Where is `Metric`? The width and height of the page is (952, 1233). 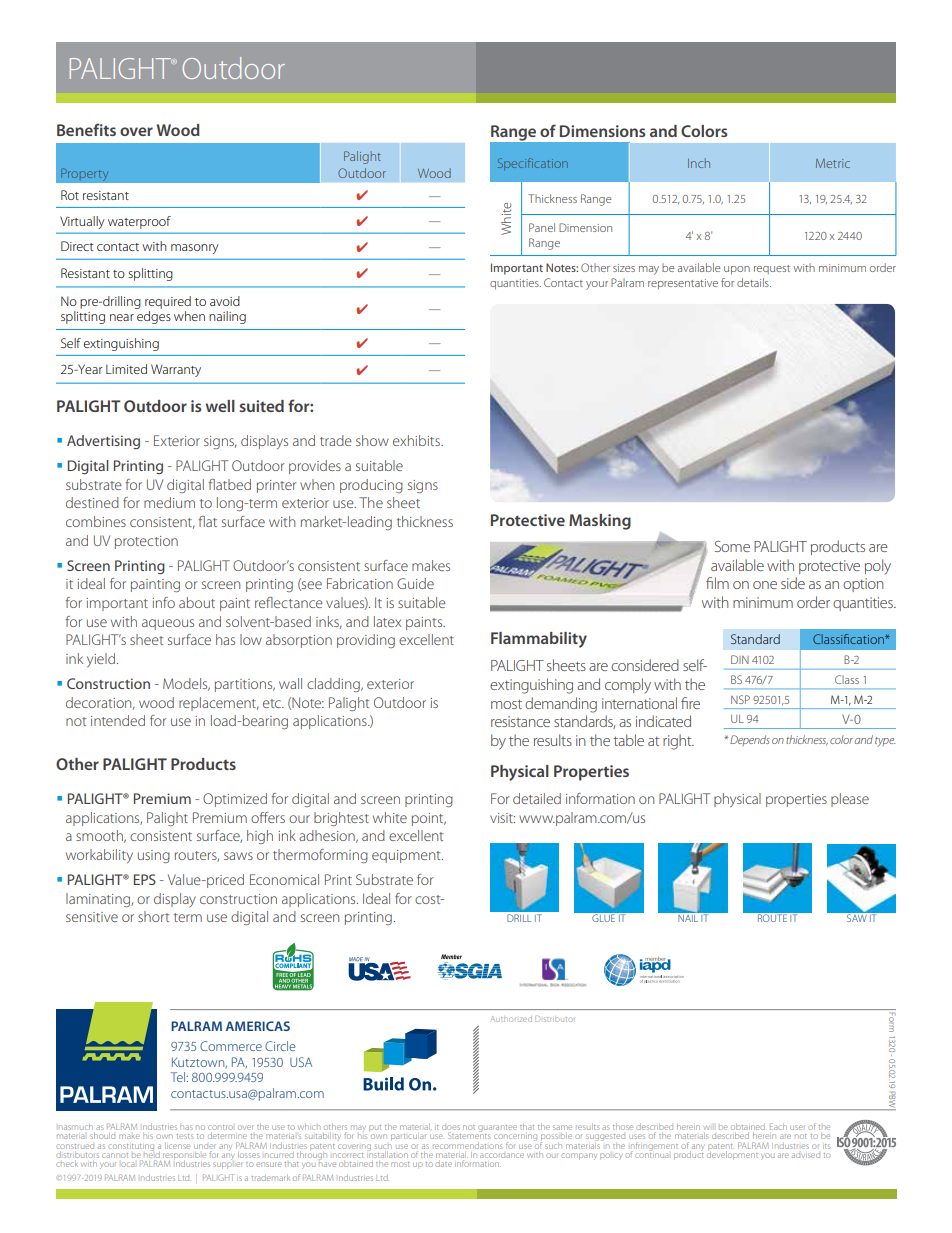
Metric is located at coordinates (833, 163).
